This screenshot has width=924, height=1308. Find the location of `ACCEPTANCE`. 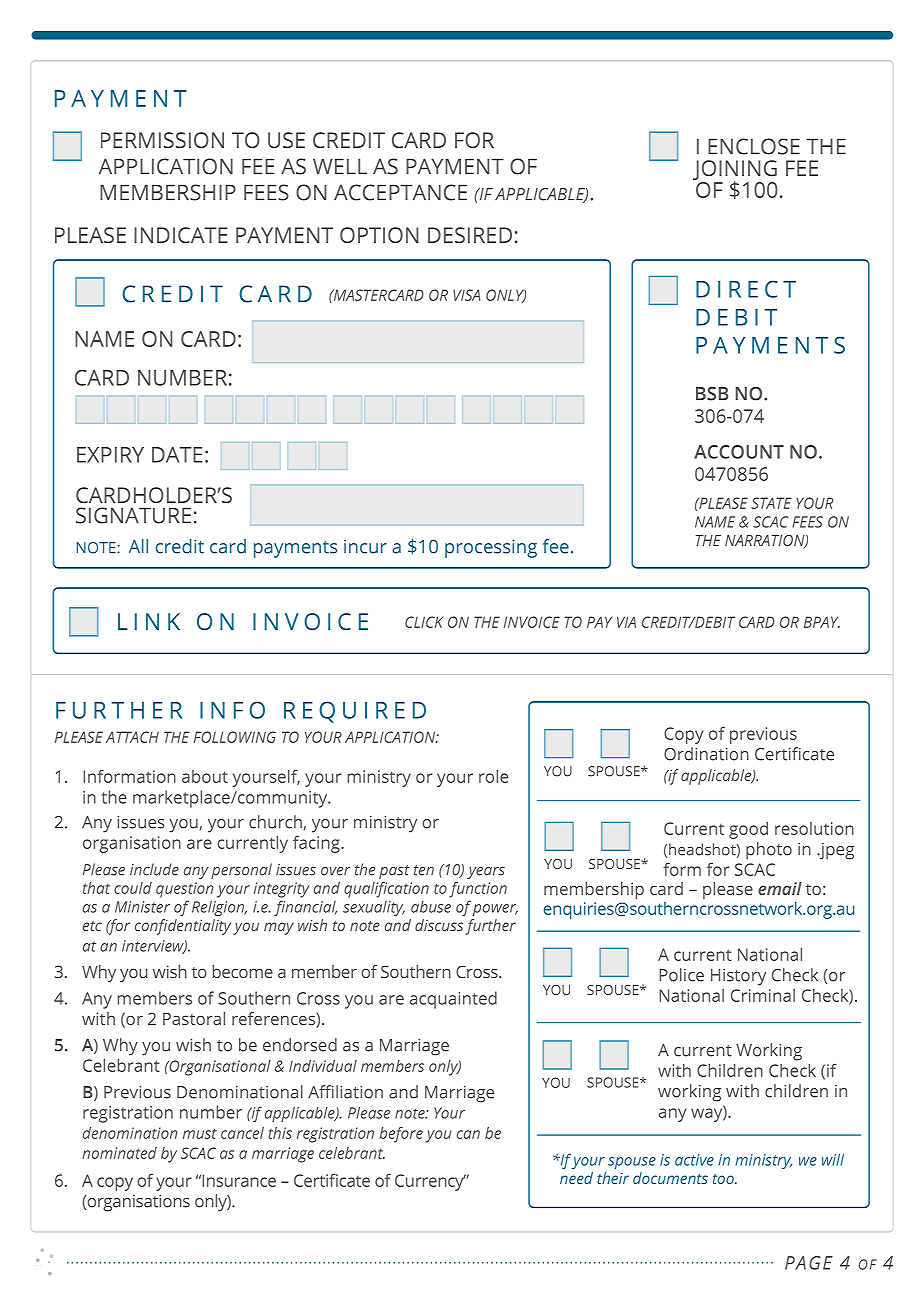

ACCEPTANCE is located at coordinates (400, 192).
